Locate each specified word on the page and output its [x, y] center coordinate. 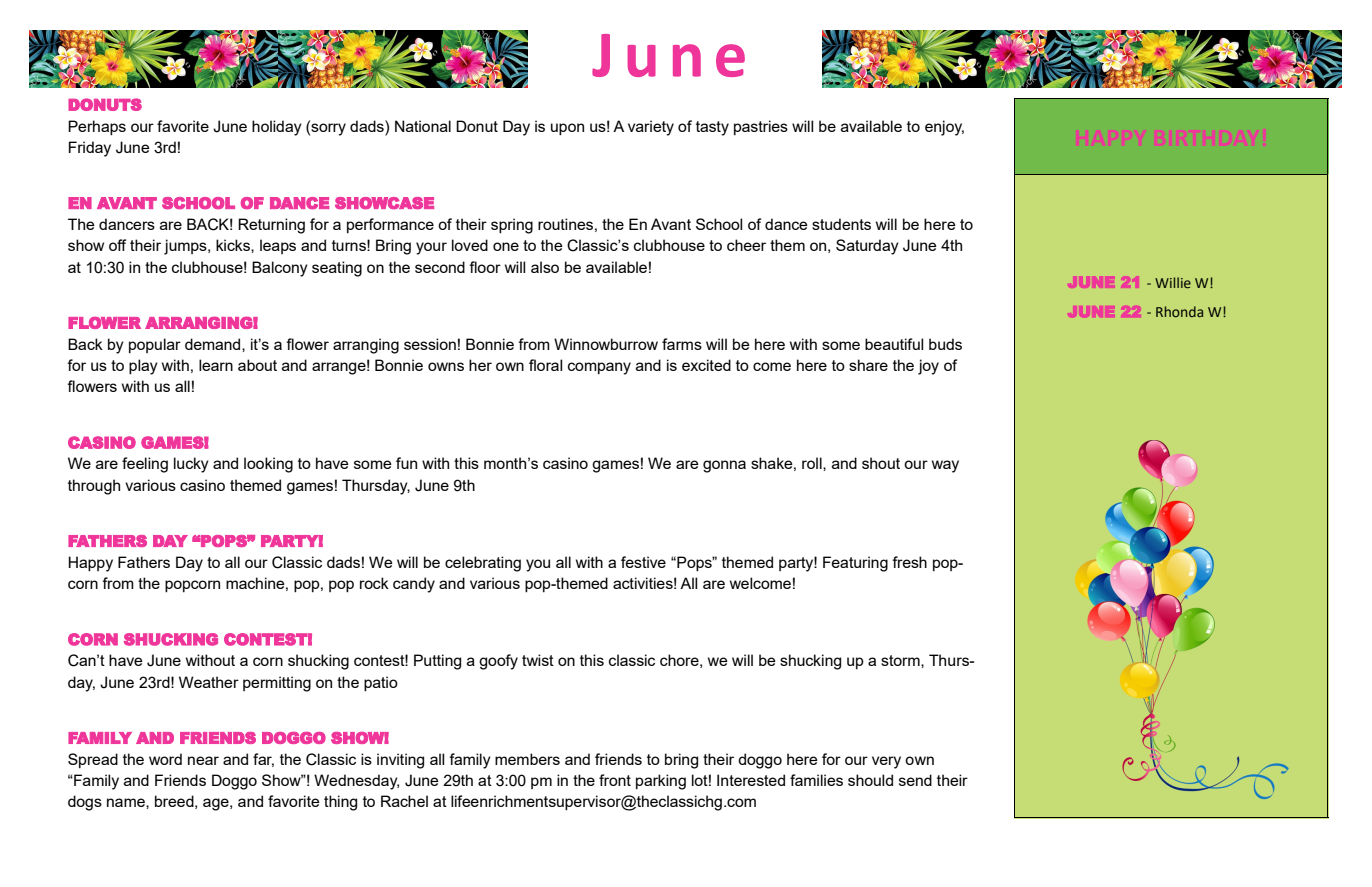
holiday [277, 128]
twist [538, 660]
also [545, 267]
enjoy [944, 128]
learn [216, 365]
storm [901, 660]
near [203, 760]
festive [643, 562]
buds [945, 344]
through [94, 487]
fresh [909, 562]
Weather [209, 682]
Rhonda [1179, 311]
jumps [186, 247]
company [599, 368]
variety [651, 128]
